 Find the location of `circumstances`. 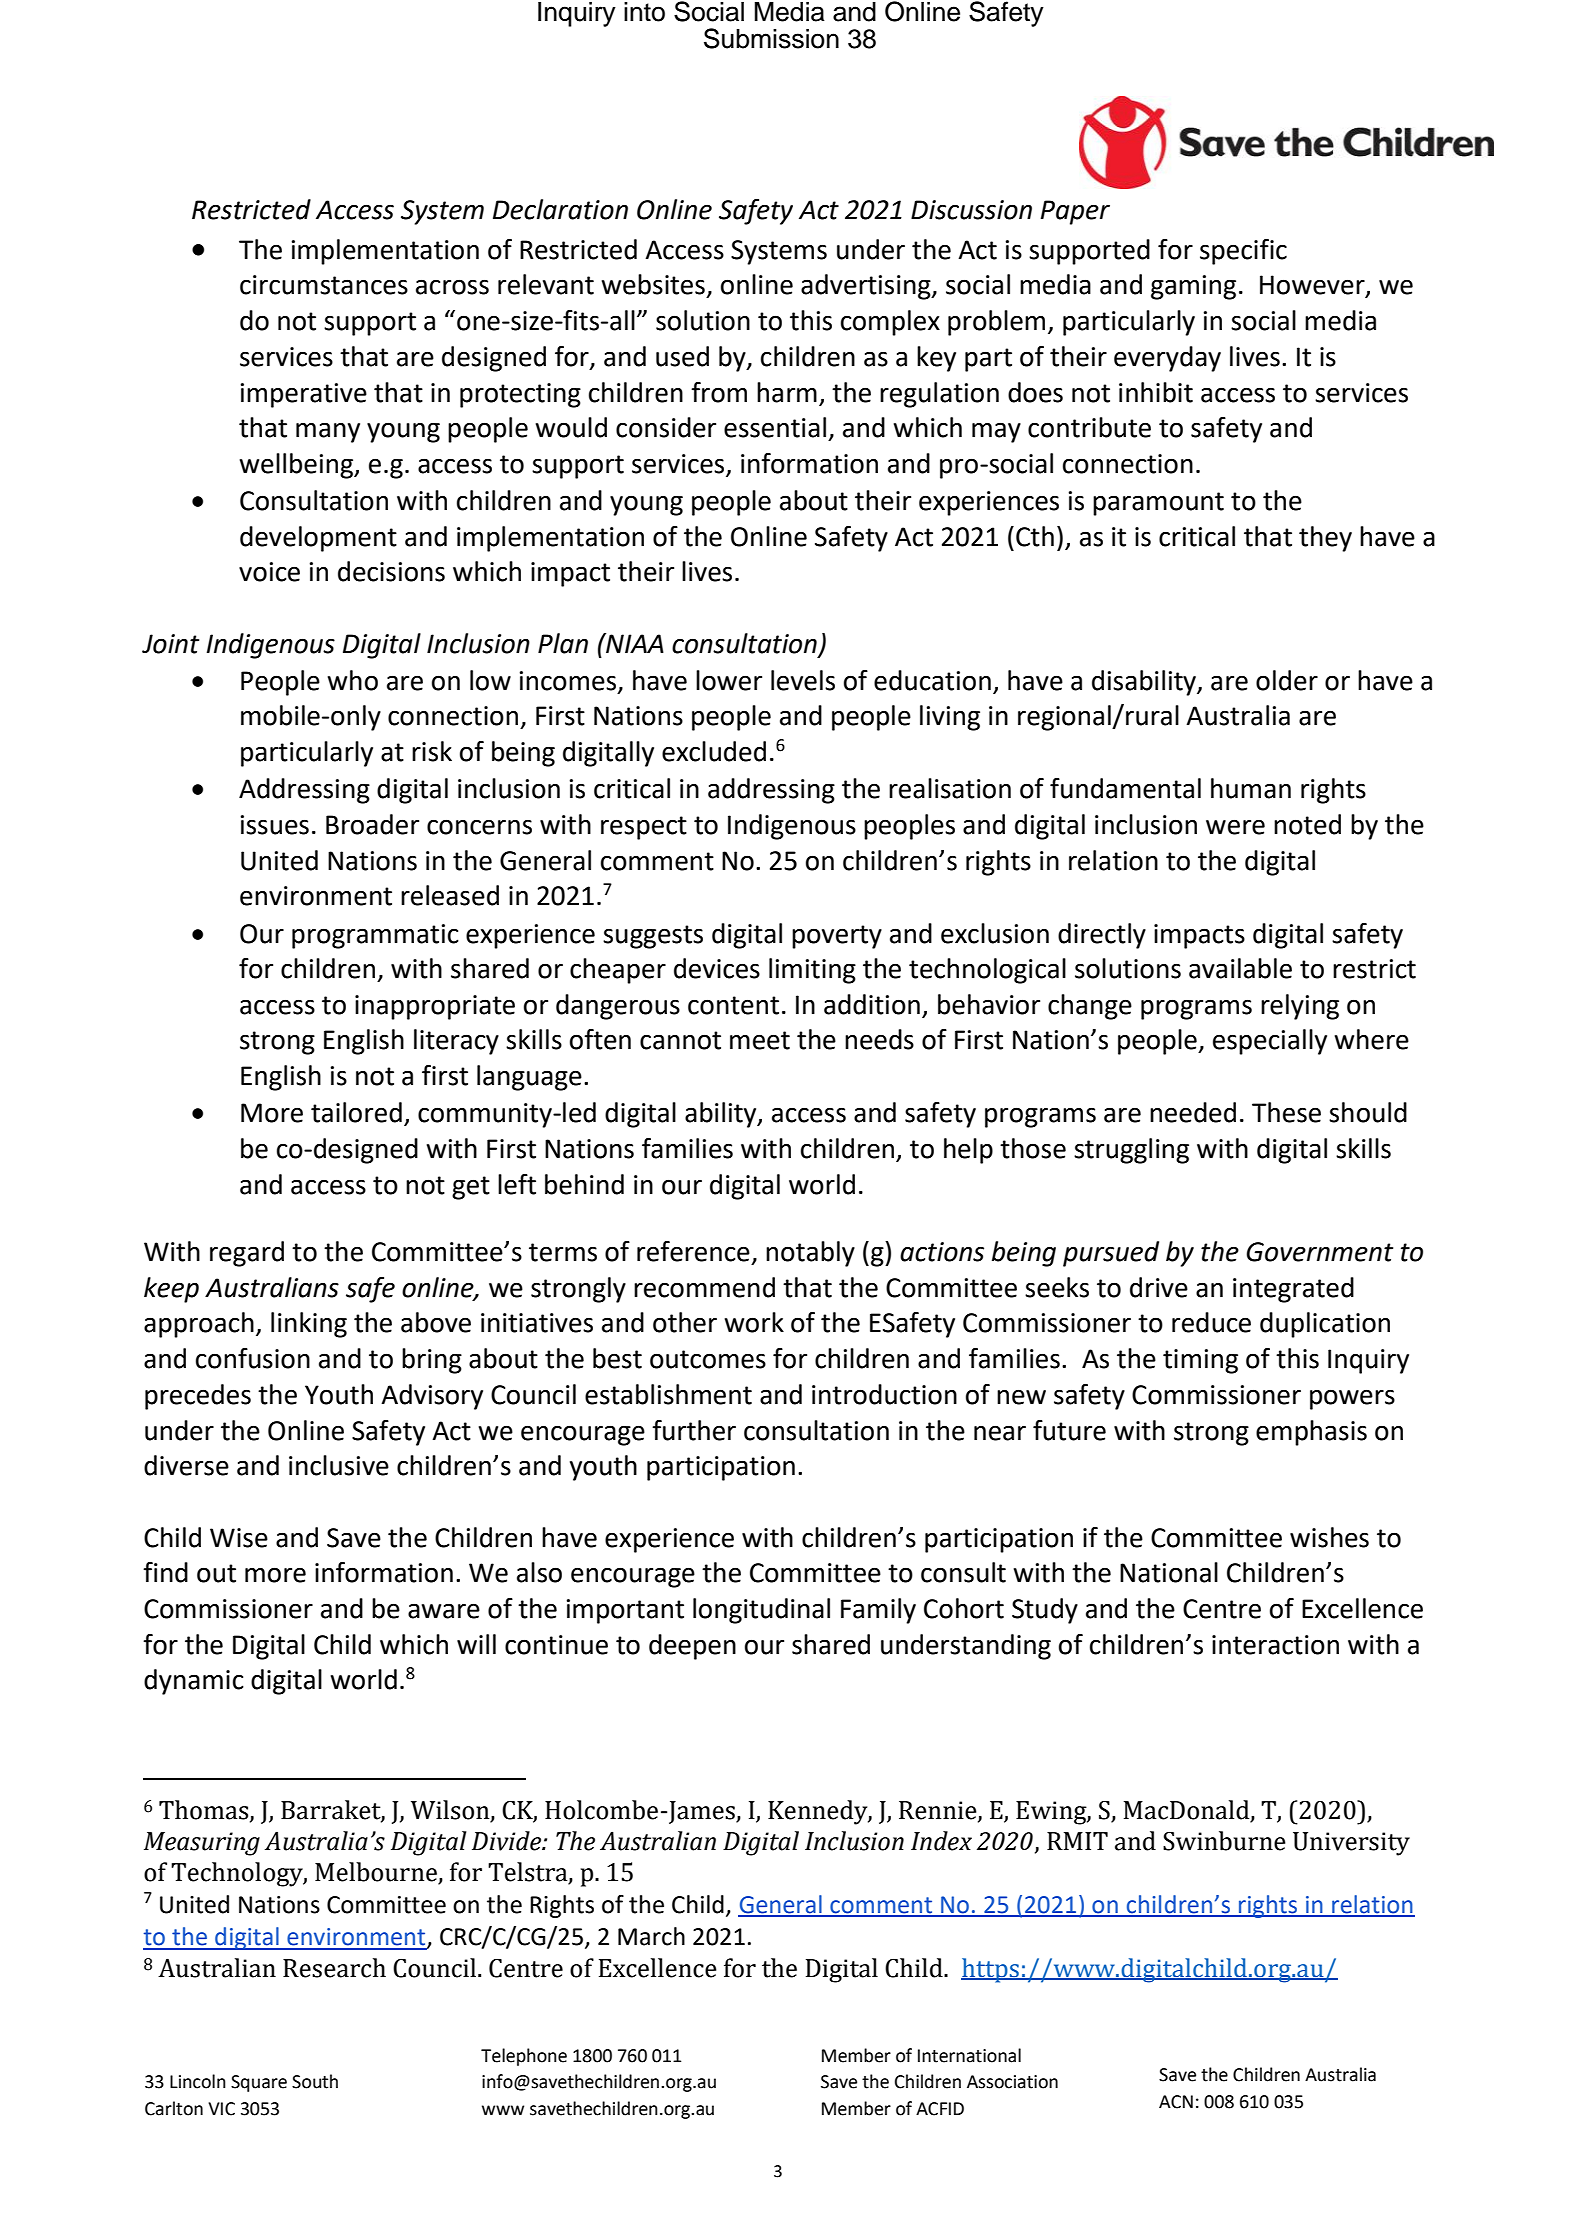

circumstances is located at coordinates (324, 285).
